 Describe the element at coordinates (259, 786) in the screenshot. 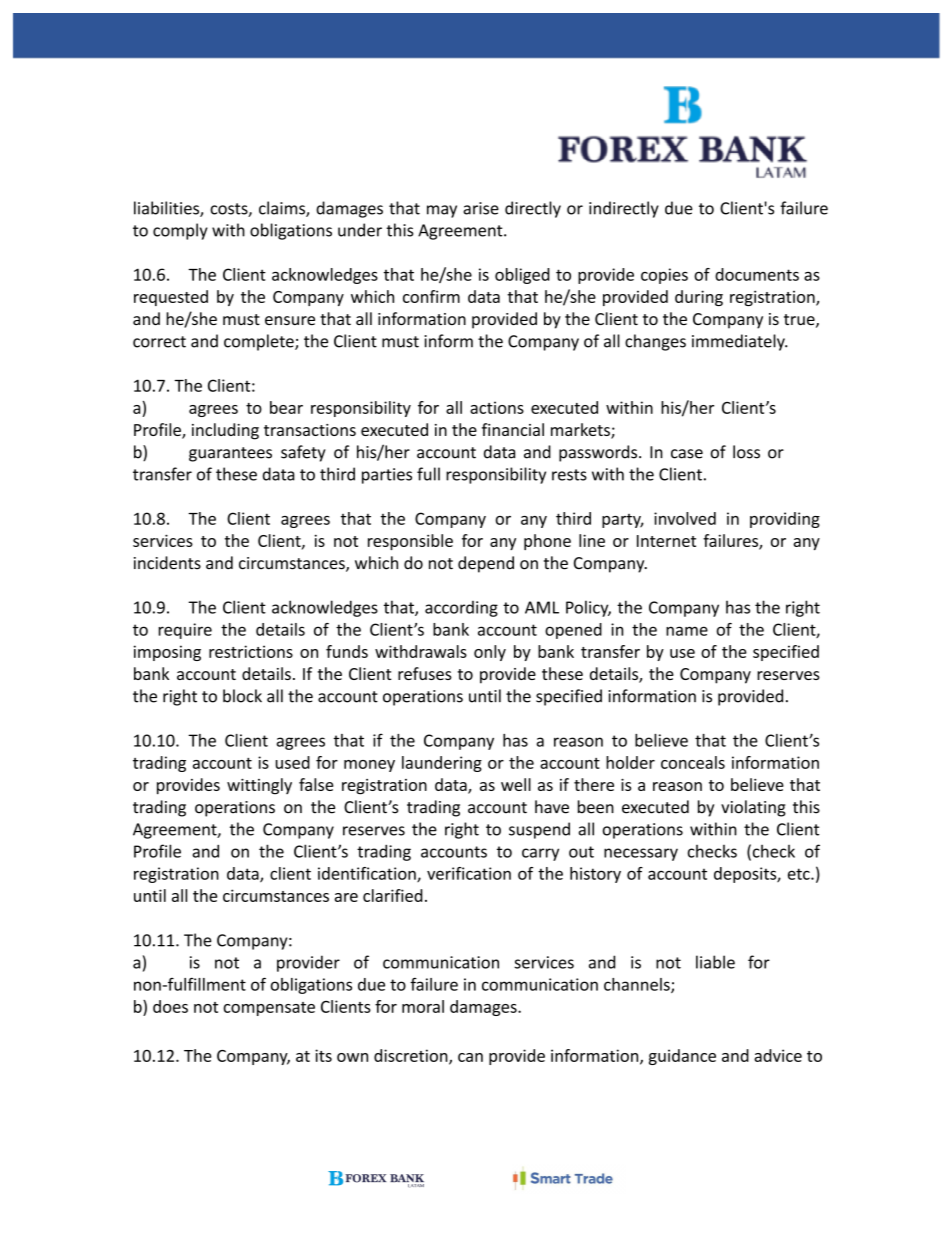

I see `wittingly` at that location.
